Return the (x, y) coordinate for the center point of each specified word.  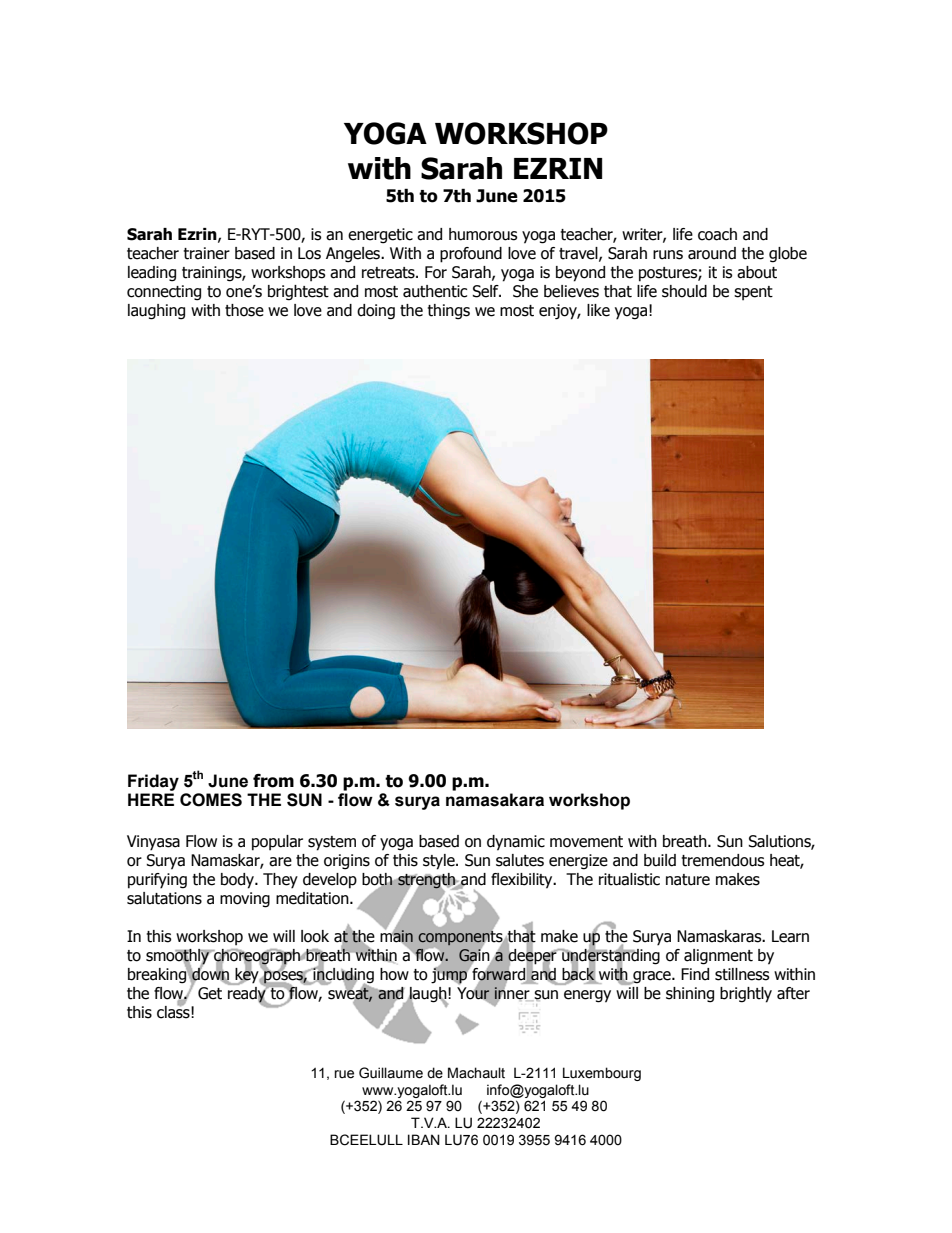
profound (471, 255)
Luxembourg (602, 1074)
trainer (207, 253)
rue (344, 1074)
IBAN (424, 1139)
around (712, 253)
